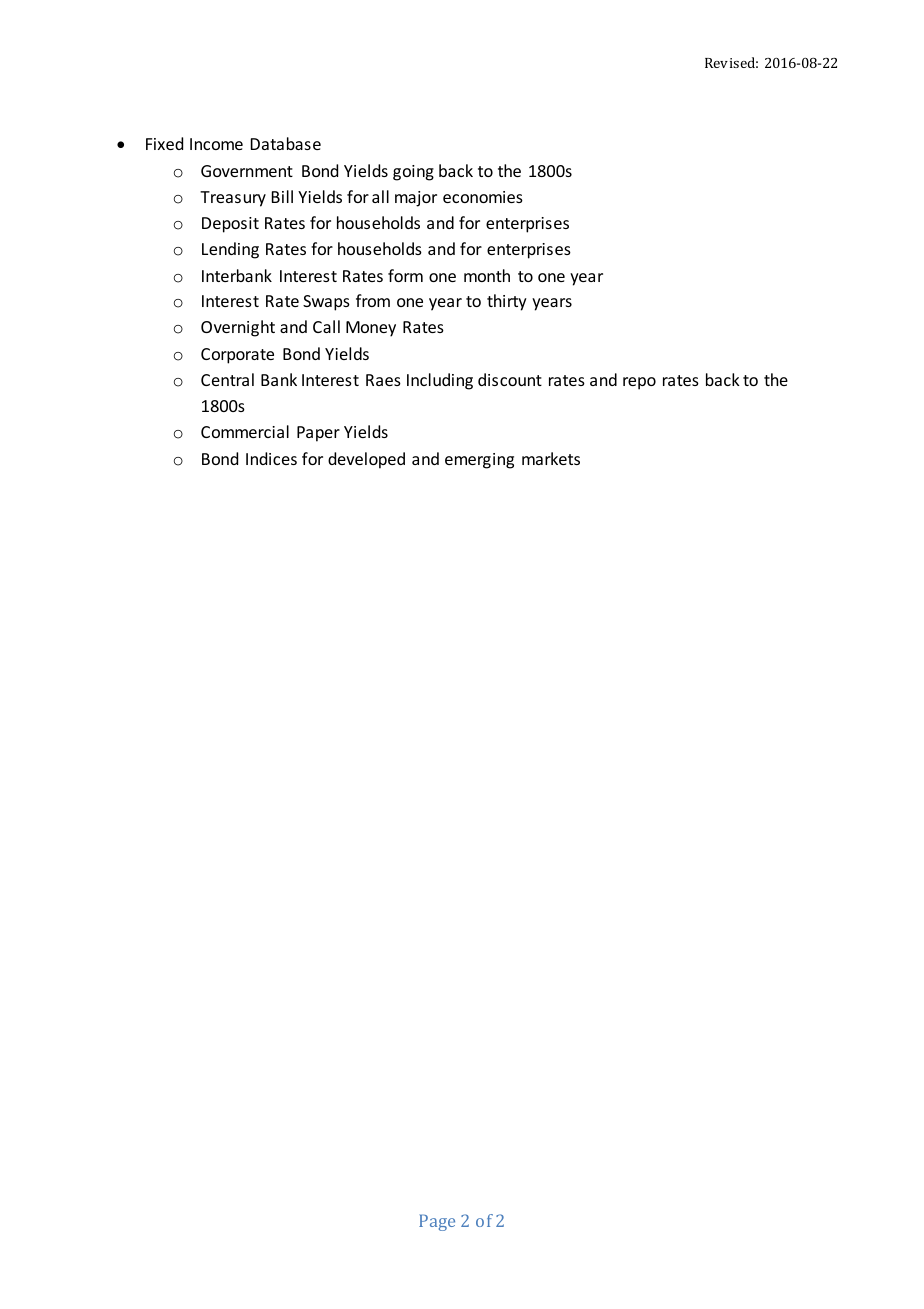 The height and width of the page is (1309, 924). Describe the element at coordinates (551, 458) in the page. I see `markets` at that location.
